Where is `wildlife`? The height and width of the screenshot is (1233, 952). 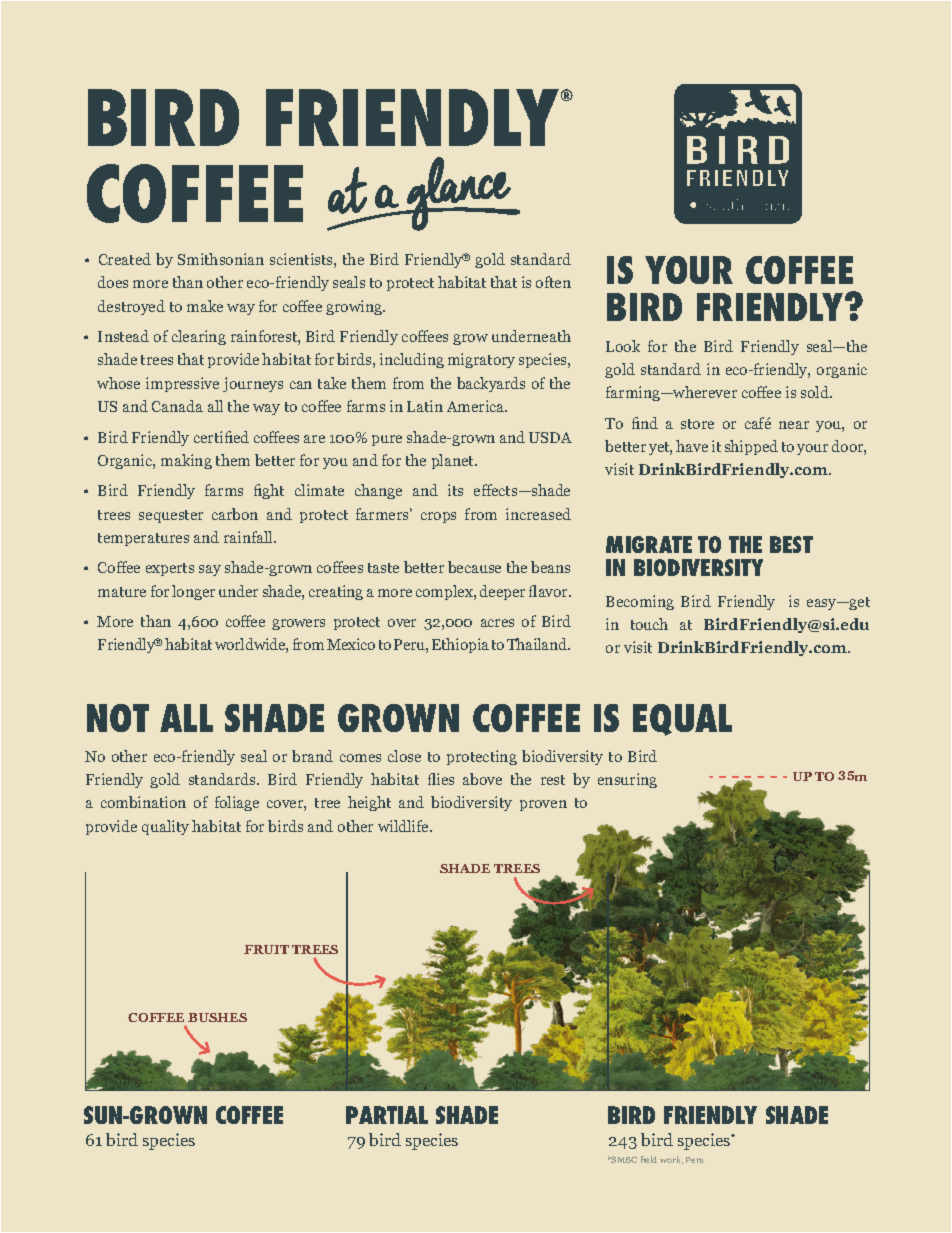 wildlife is located at coordinates (404, 826).
